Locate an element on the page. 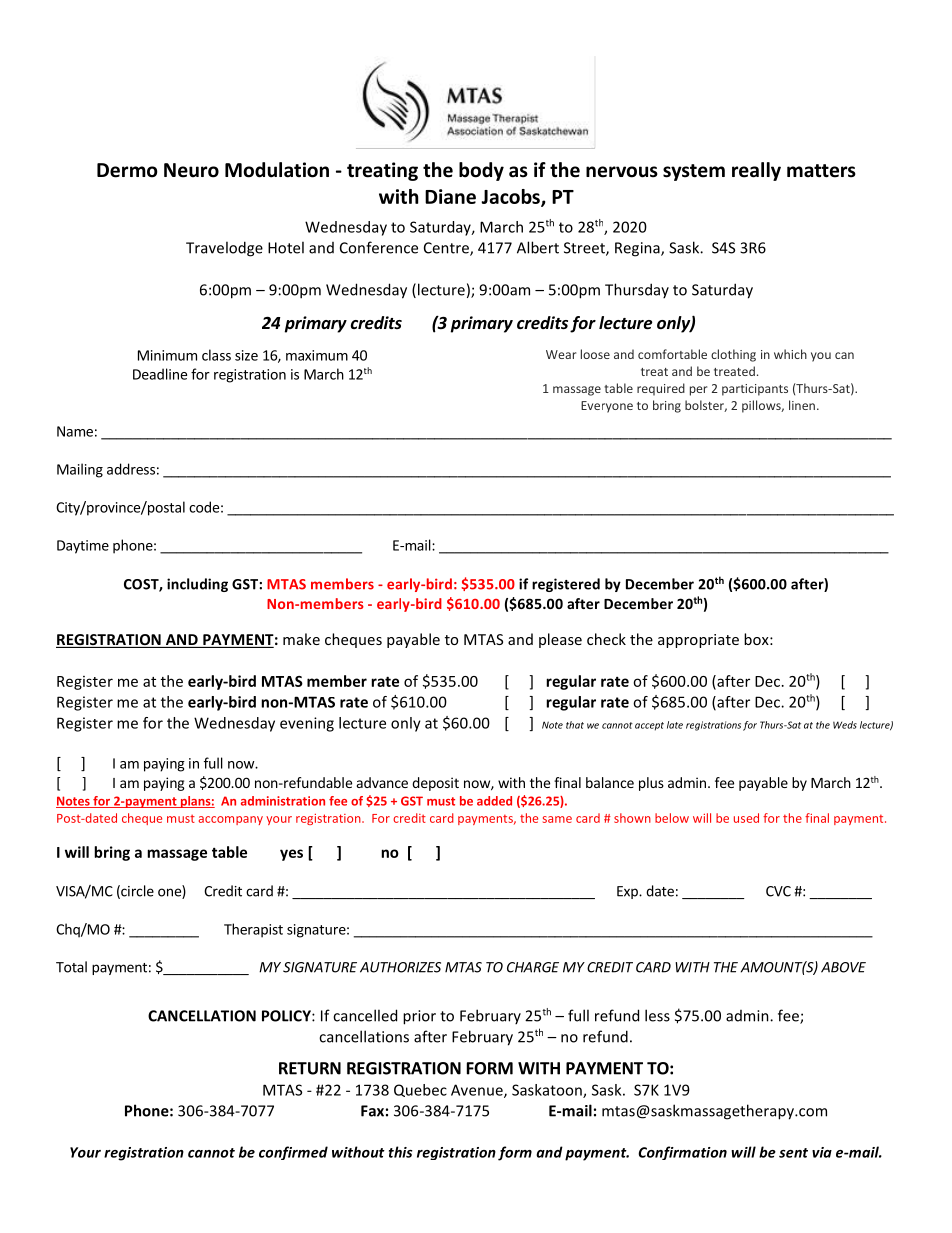 The width and height of the page is (952, 1233). used is located at coordinates (746, 818).
